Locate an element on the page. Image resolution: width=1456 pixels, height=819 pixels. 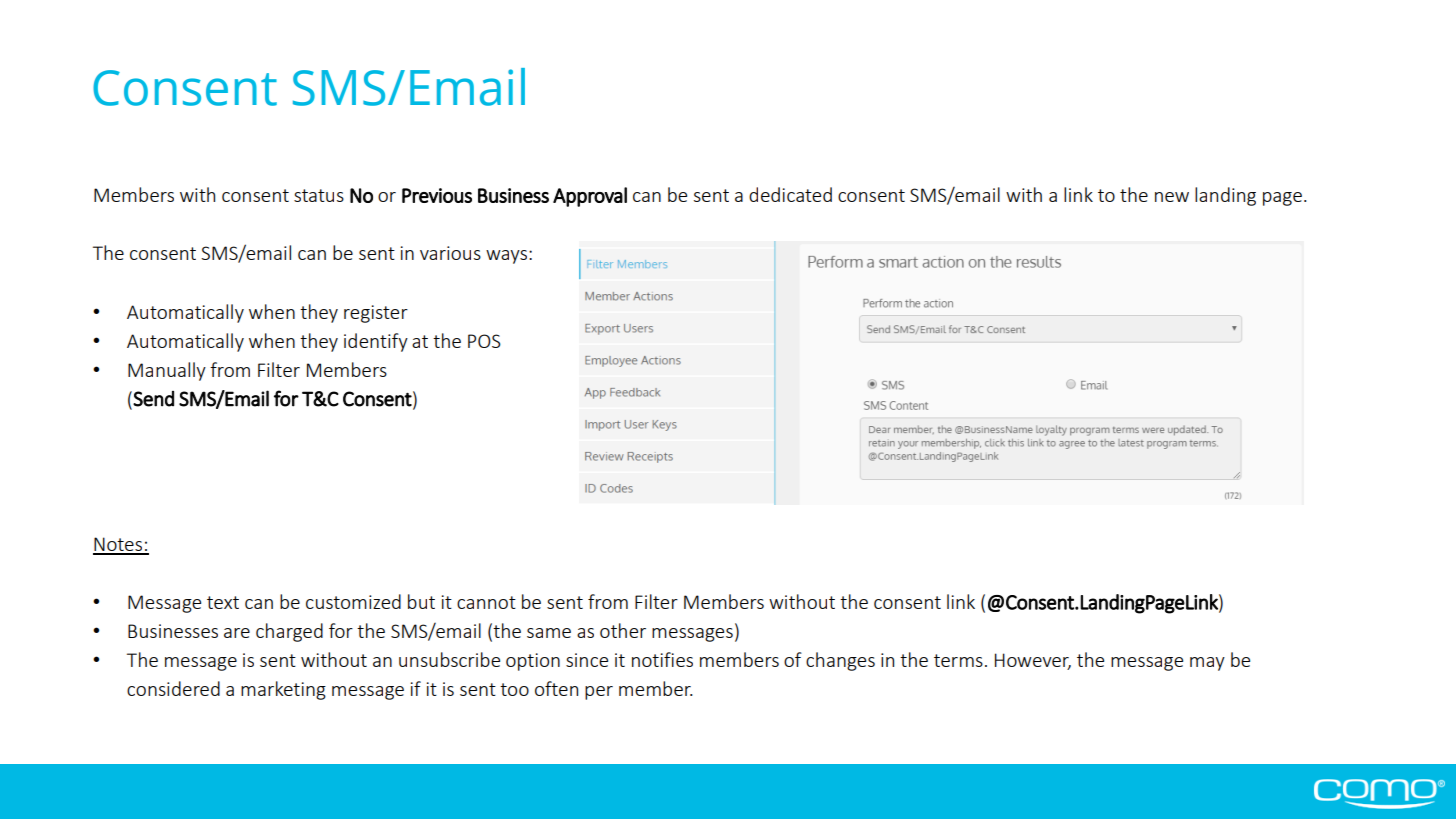
notifies is located at coordinates (662, 659).
